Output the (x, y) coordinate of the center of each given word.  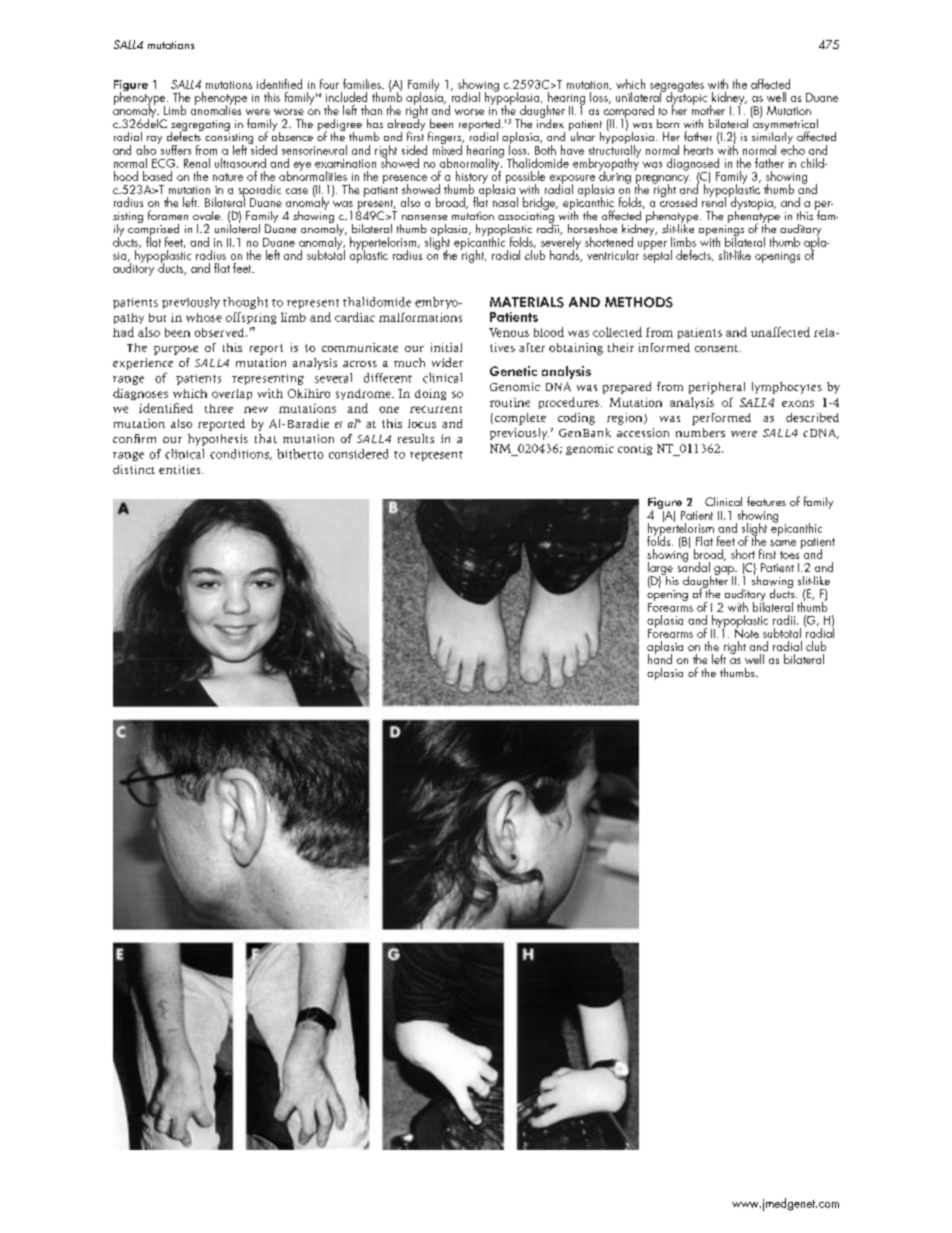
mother (708, 109)
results (416, 438)
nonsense (424, 217)
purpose (176, 350)
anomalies (216, 109)
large (661, 570)
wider (447, 362)
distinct (134, 469)
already (406, 125)
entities (181, 469)
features (766, 501)
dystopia (752, 204)
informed (664, 347)
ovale (207, 215)
